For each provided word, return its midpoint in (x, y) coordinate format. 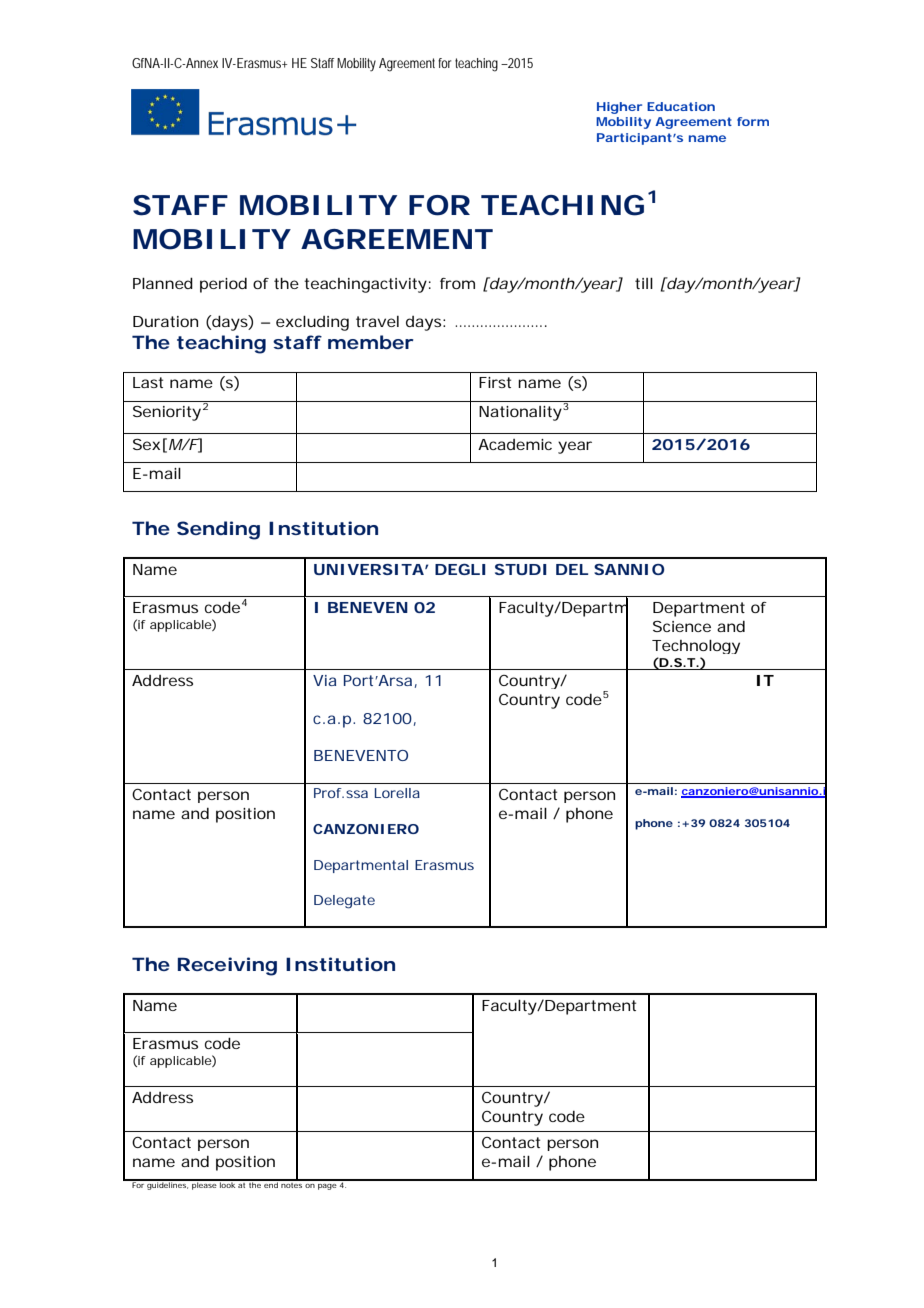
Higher (619, 108)
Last (148, 382)
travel (377, 321)
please (204, 1185)
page (327, 1187)
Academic (515, 444)
